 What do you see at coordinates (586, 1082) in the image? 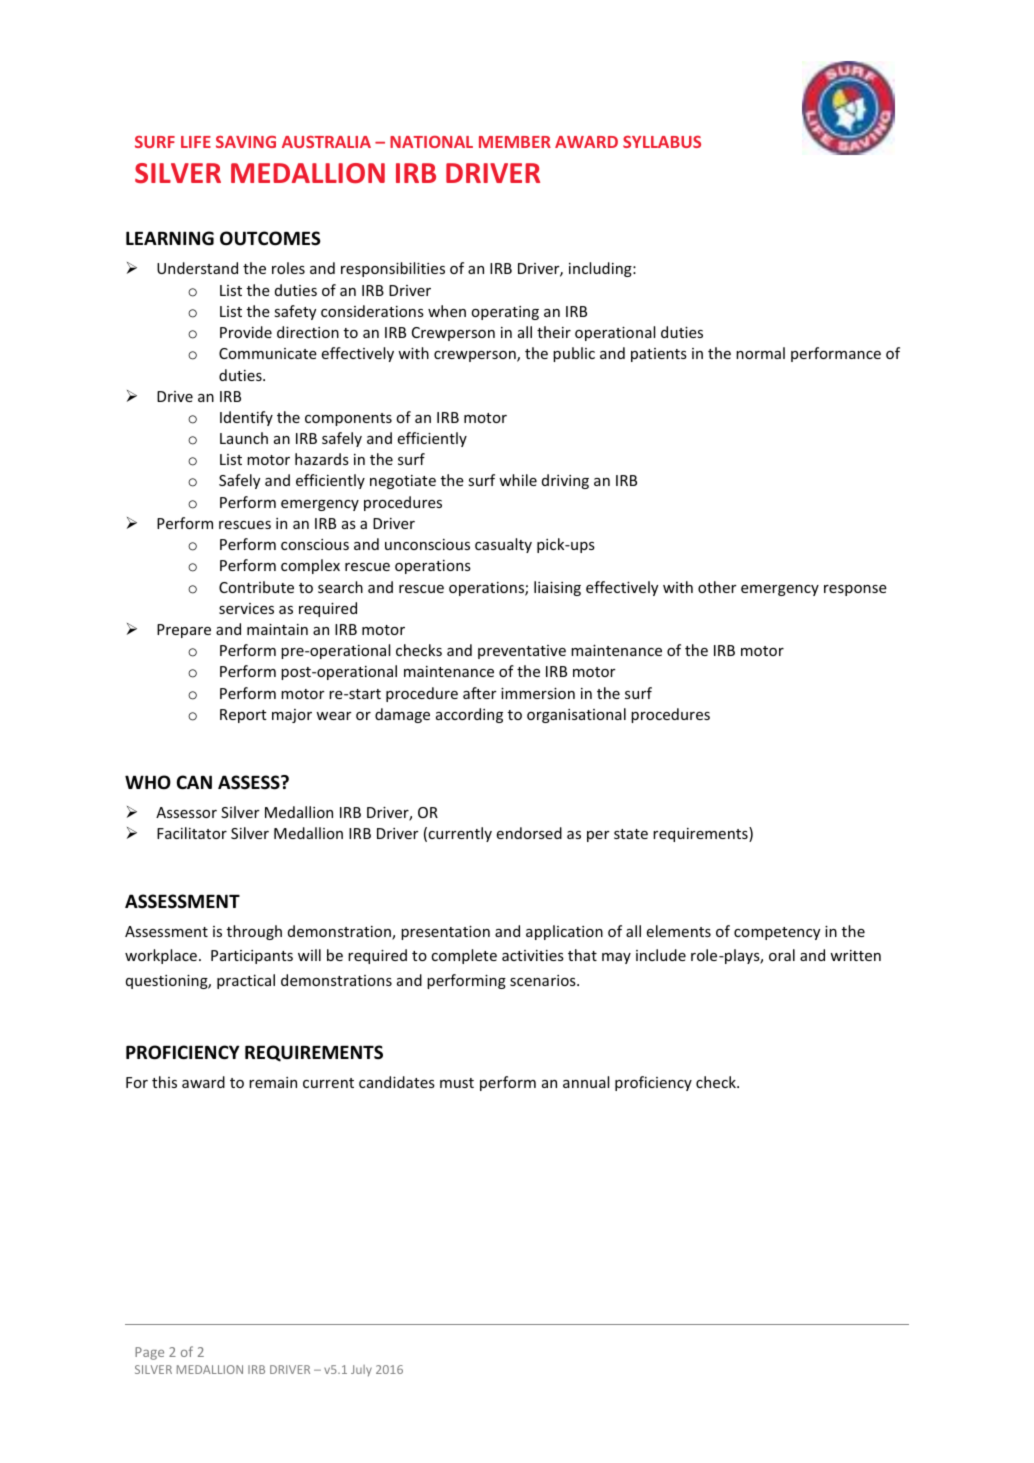
I see `annual` at bounding box center [586, 1082].
